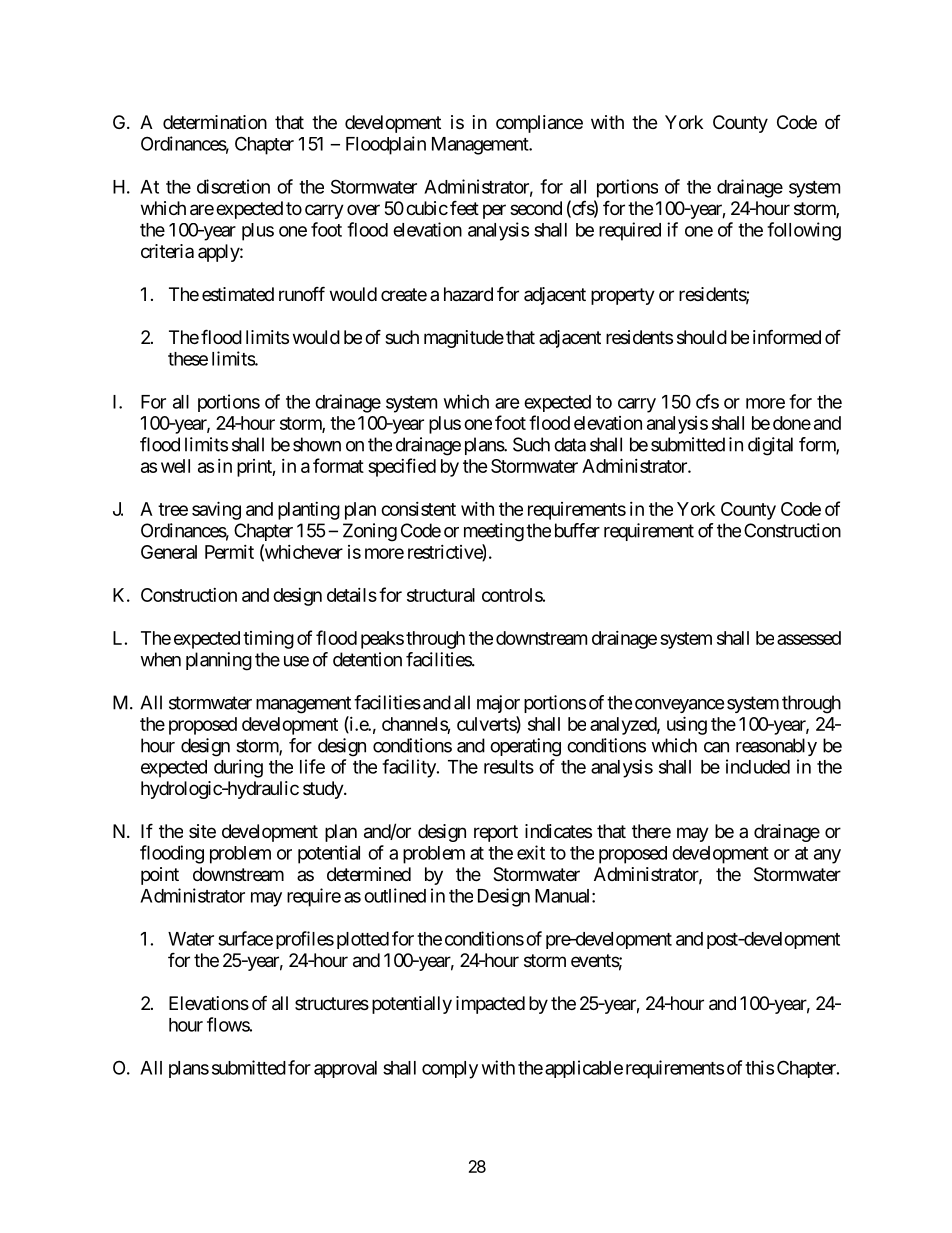 This screenshot has height=1233, width=952. I want to click on exit, so click(531, 852).
